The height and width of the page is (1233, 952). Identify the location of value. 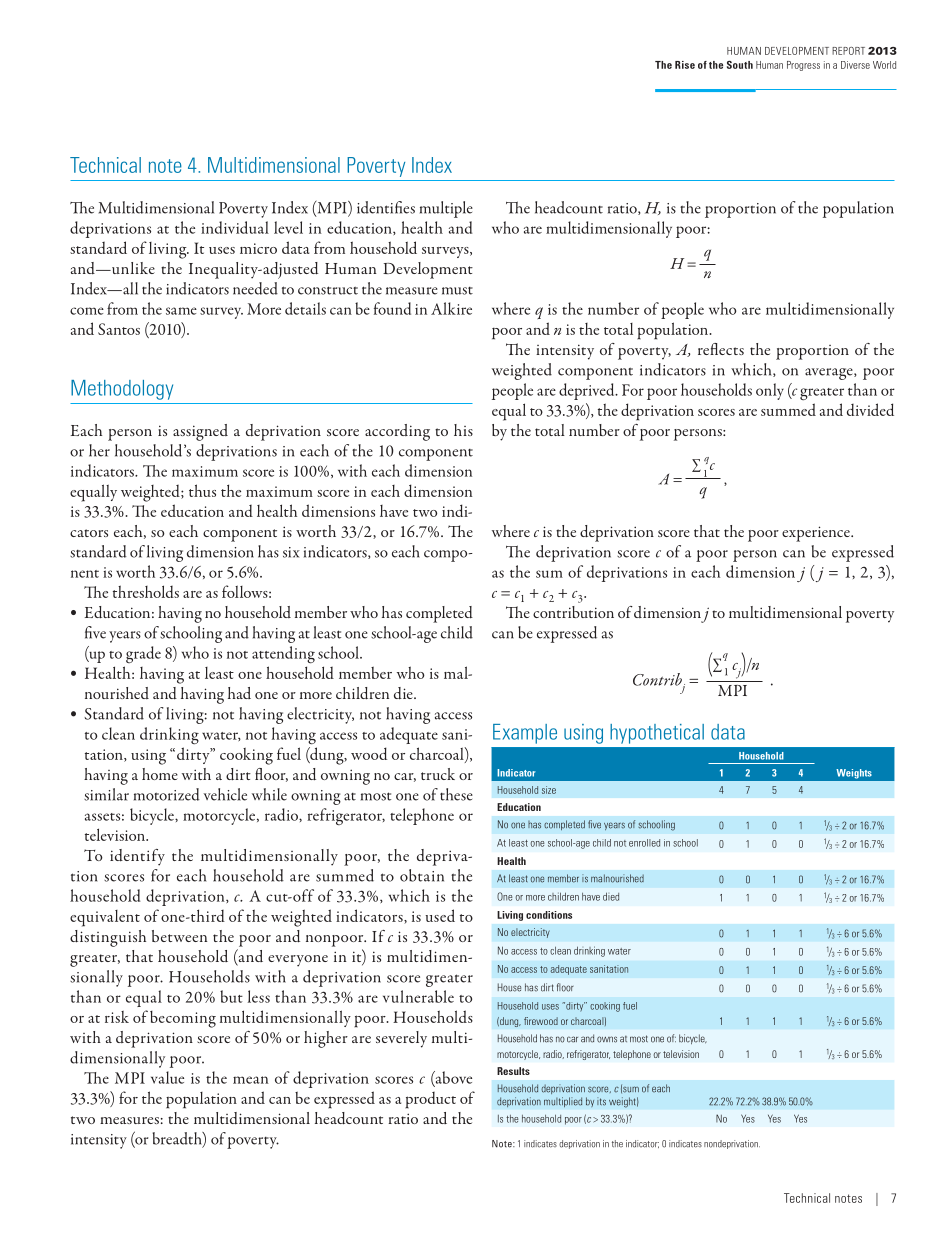
(167, 1077).
